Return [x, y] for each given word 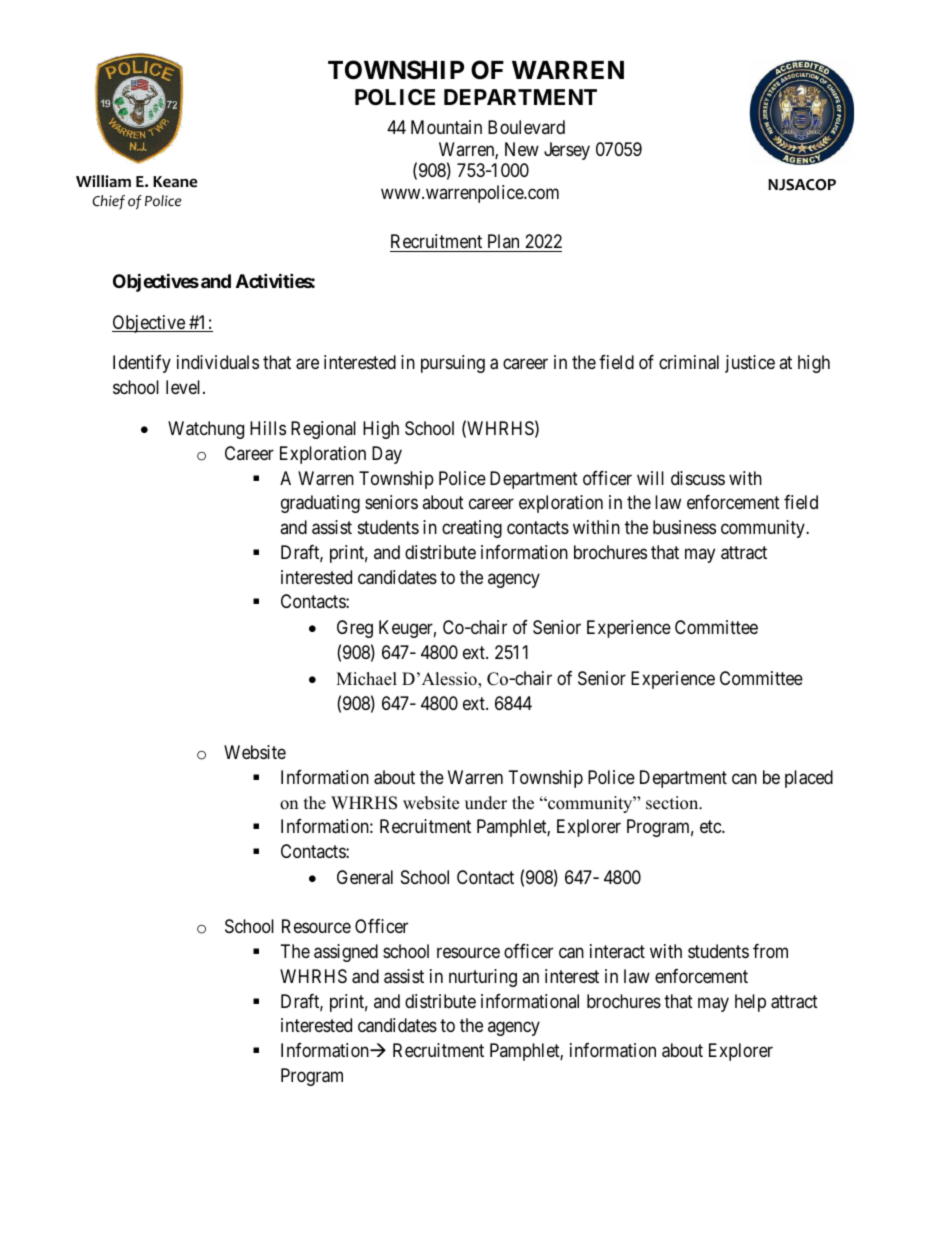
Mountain [446, 127]
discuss [698, 478]
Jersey [567, 151]
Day [387, 455]
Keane [175, 182]
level [185, 387]
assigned [346, 953]
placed [809, 779]
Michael [366, 679]
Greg [355, 629]
